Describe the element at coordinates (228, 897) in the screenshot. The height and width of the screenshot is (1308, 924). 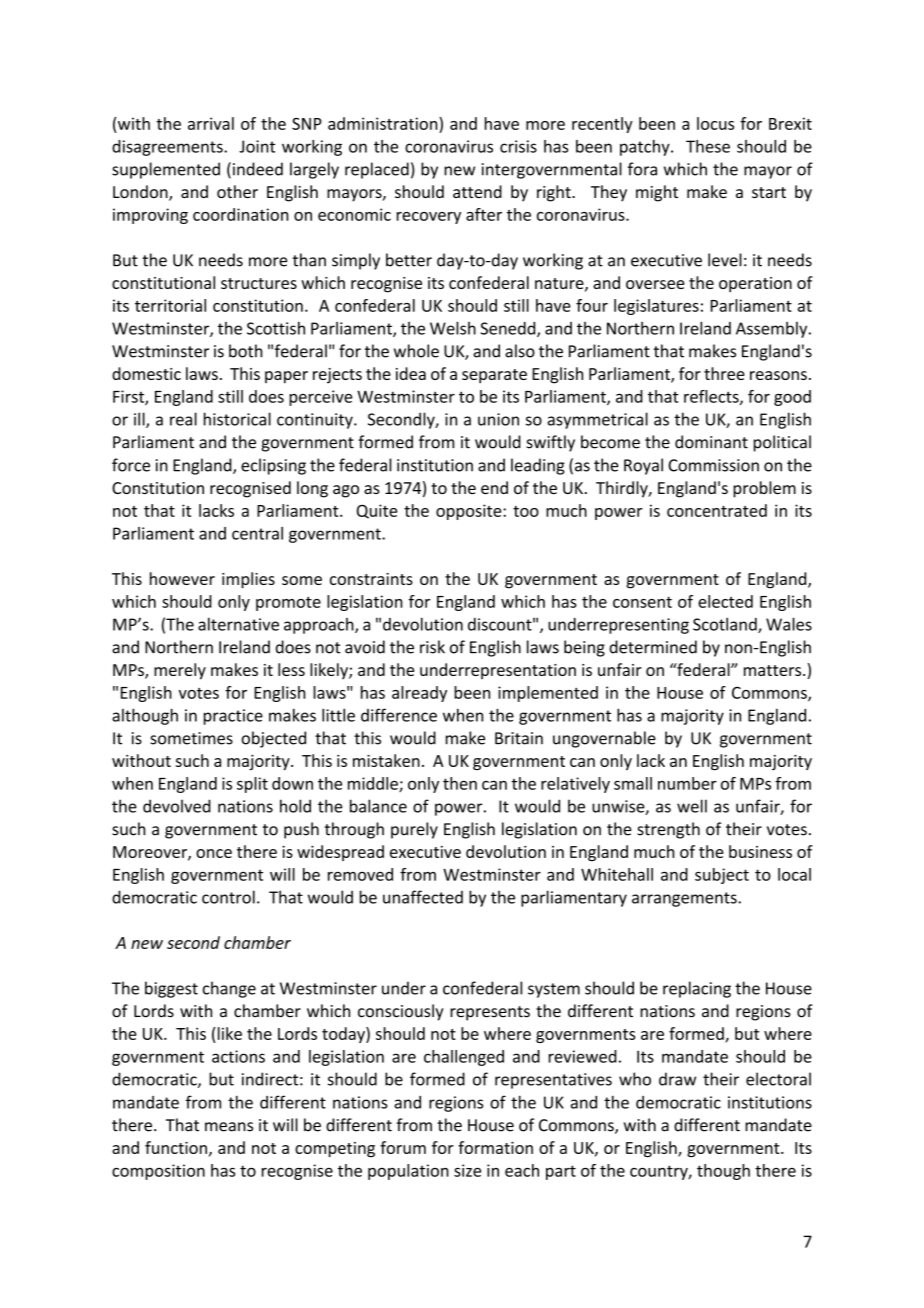
I see `control` at that location.
